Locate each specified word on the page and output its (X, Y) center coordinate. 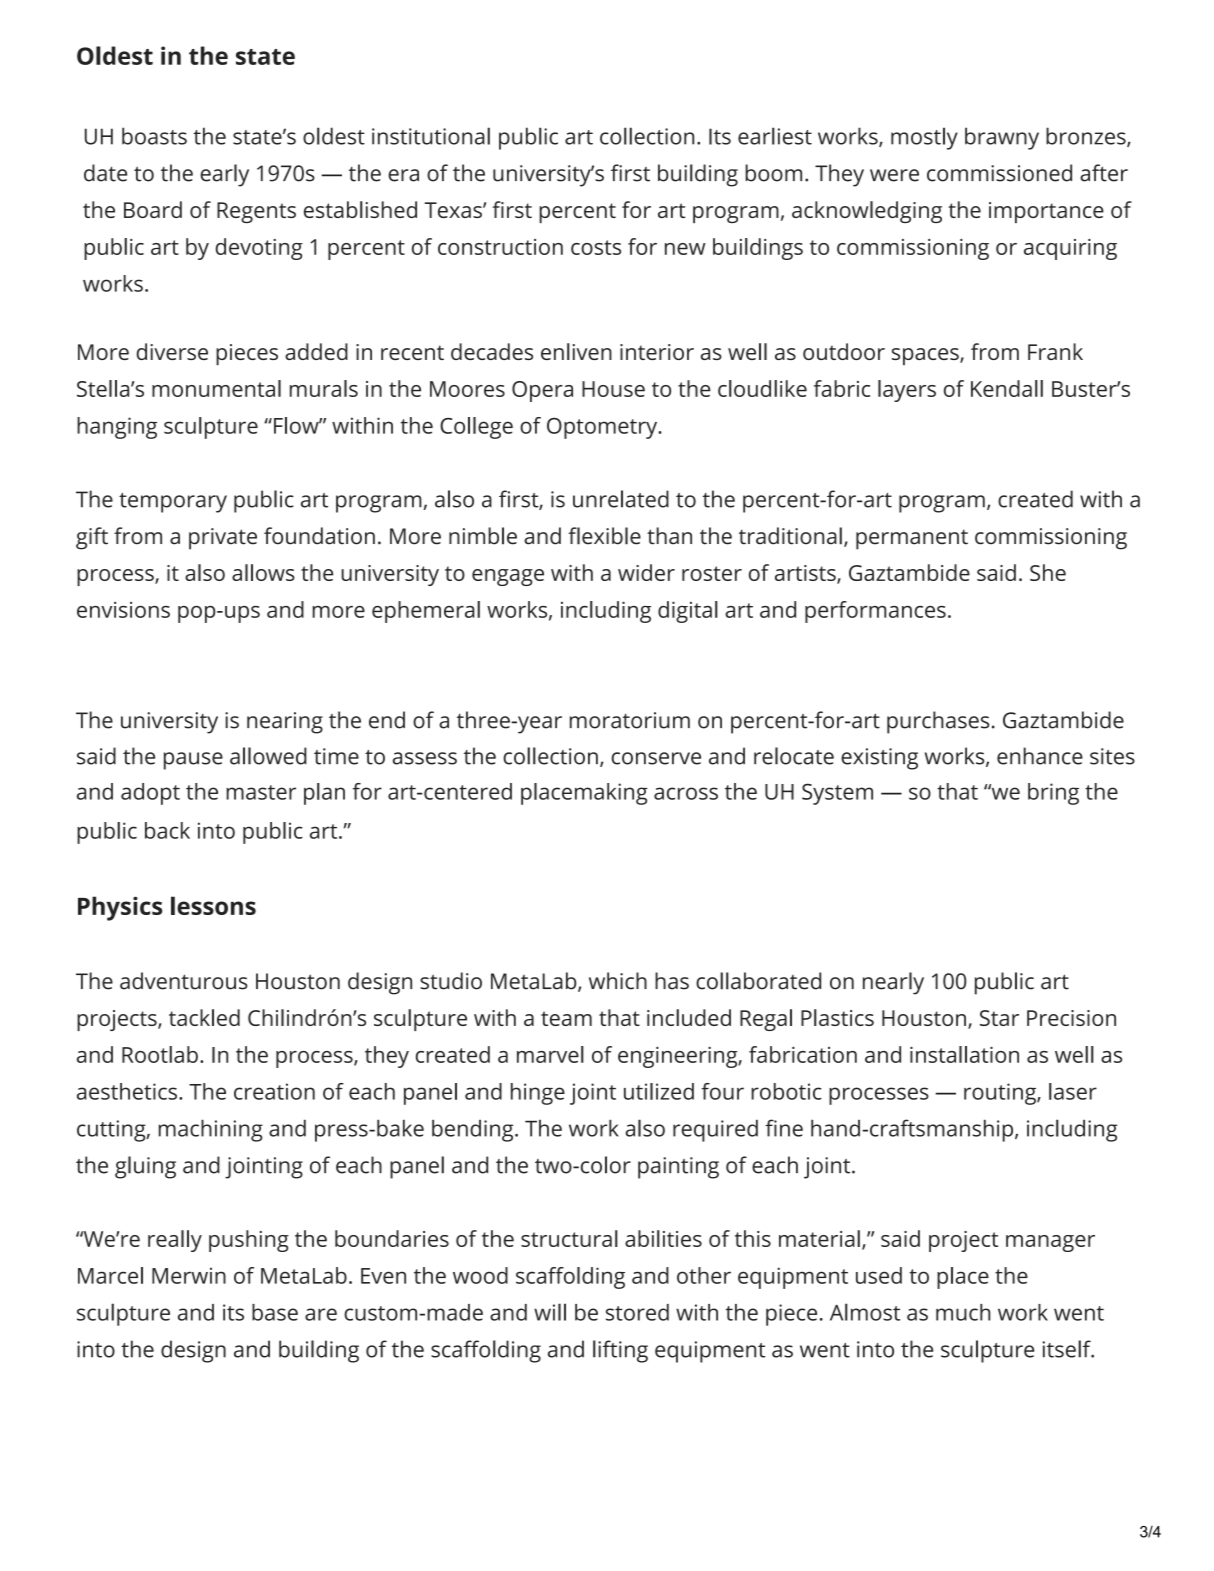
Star (999, 1018)
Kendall (1007, 388)
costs (596, 247)
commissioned (999, 173)
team (566, 1018)
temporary (173, 503)
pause (193, 761)
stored (637, 1312)
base (275, 1312)
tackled (204, 1017)
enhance (1040, 756)
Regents (256, 212)
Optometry (603, 428)
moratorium (630, 720)
